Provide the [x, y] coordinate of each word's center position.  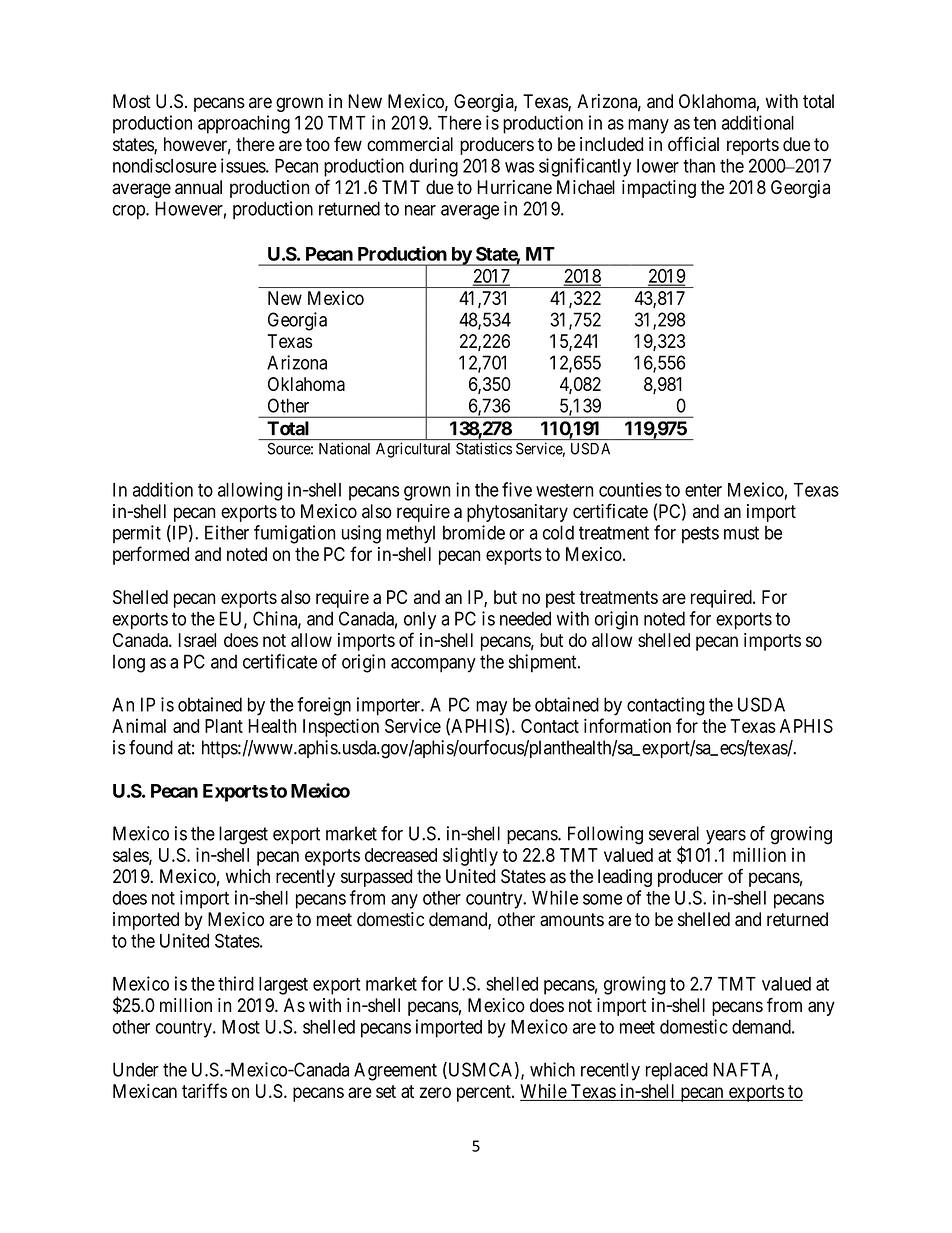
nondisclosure [165, 165]
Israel [197, 640]
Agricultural [413, 450]
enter [703, 490]
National [344, 448]
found [151, 747]
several [674, 833]
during [433, 167]
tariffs [204, 1090]
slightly [470, 856]
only [420, 620]
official [693, 144]
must [741, 533]
